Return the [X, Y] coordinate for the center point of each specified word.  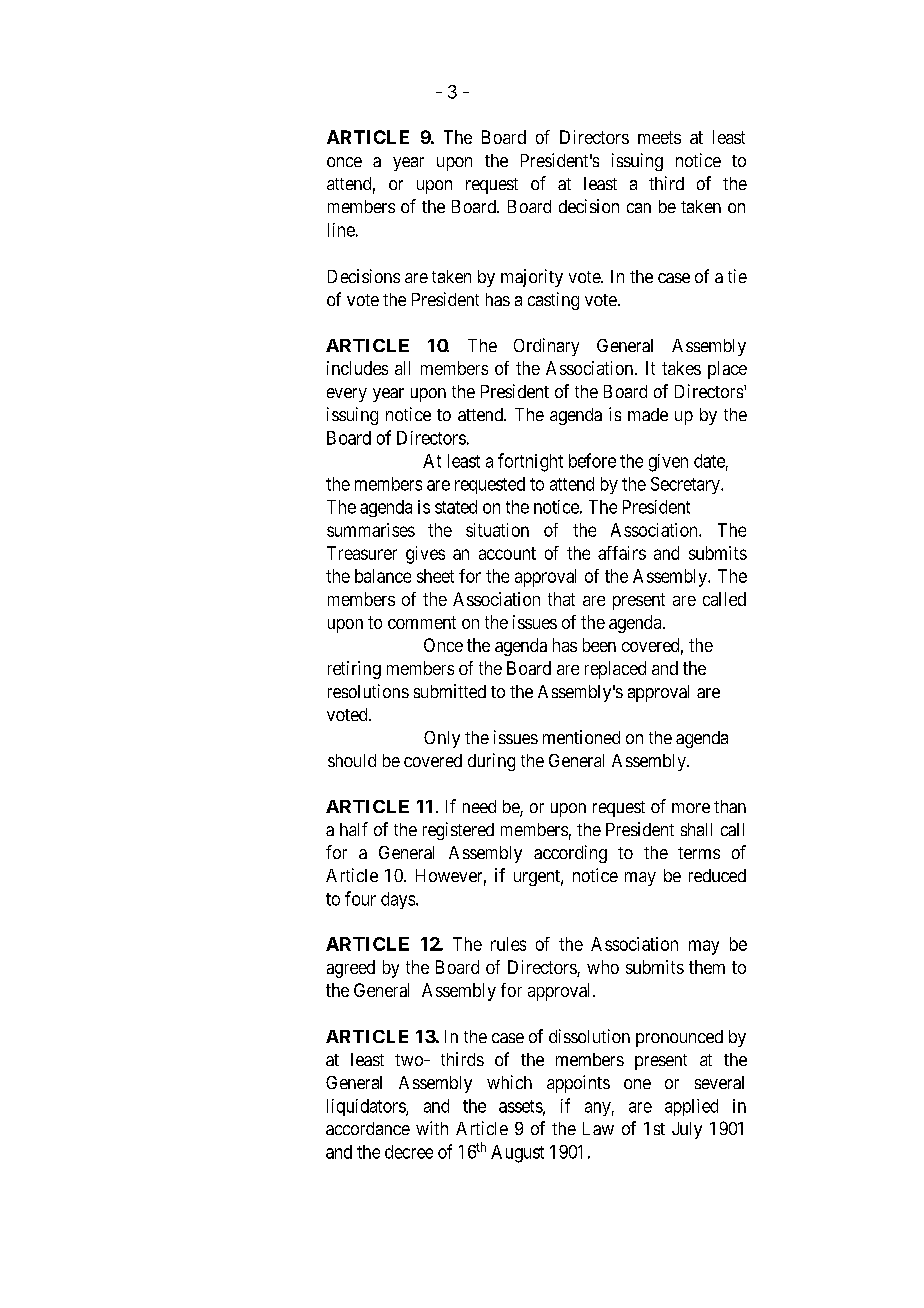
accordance [368, 1128]
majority [532, 278]
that [561, 599]
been [599, 645]
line [341, 230]
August [517, 1154]
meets [659, 137]
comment [422, 622]
